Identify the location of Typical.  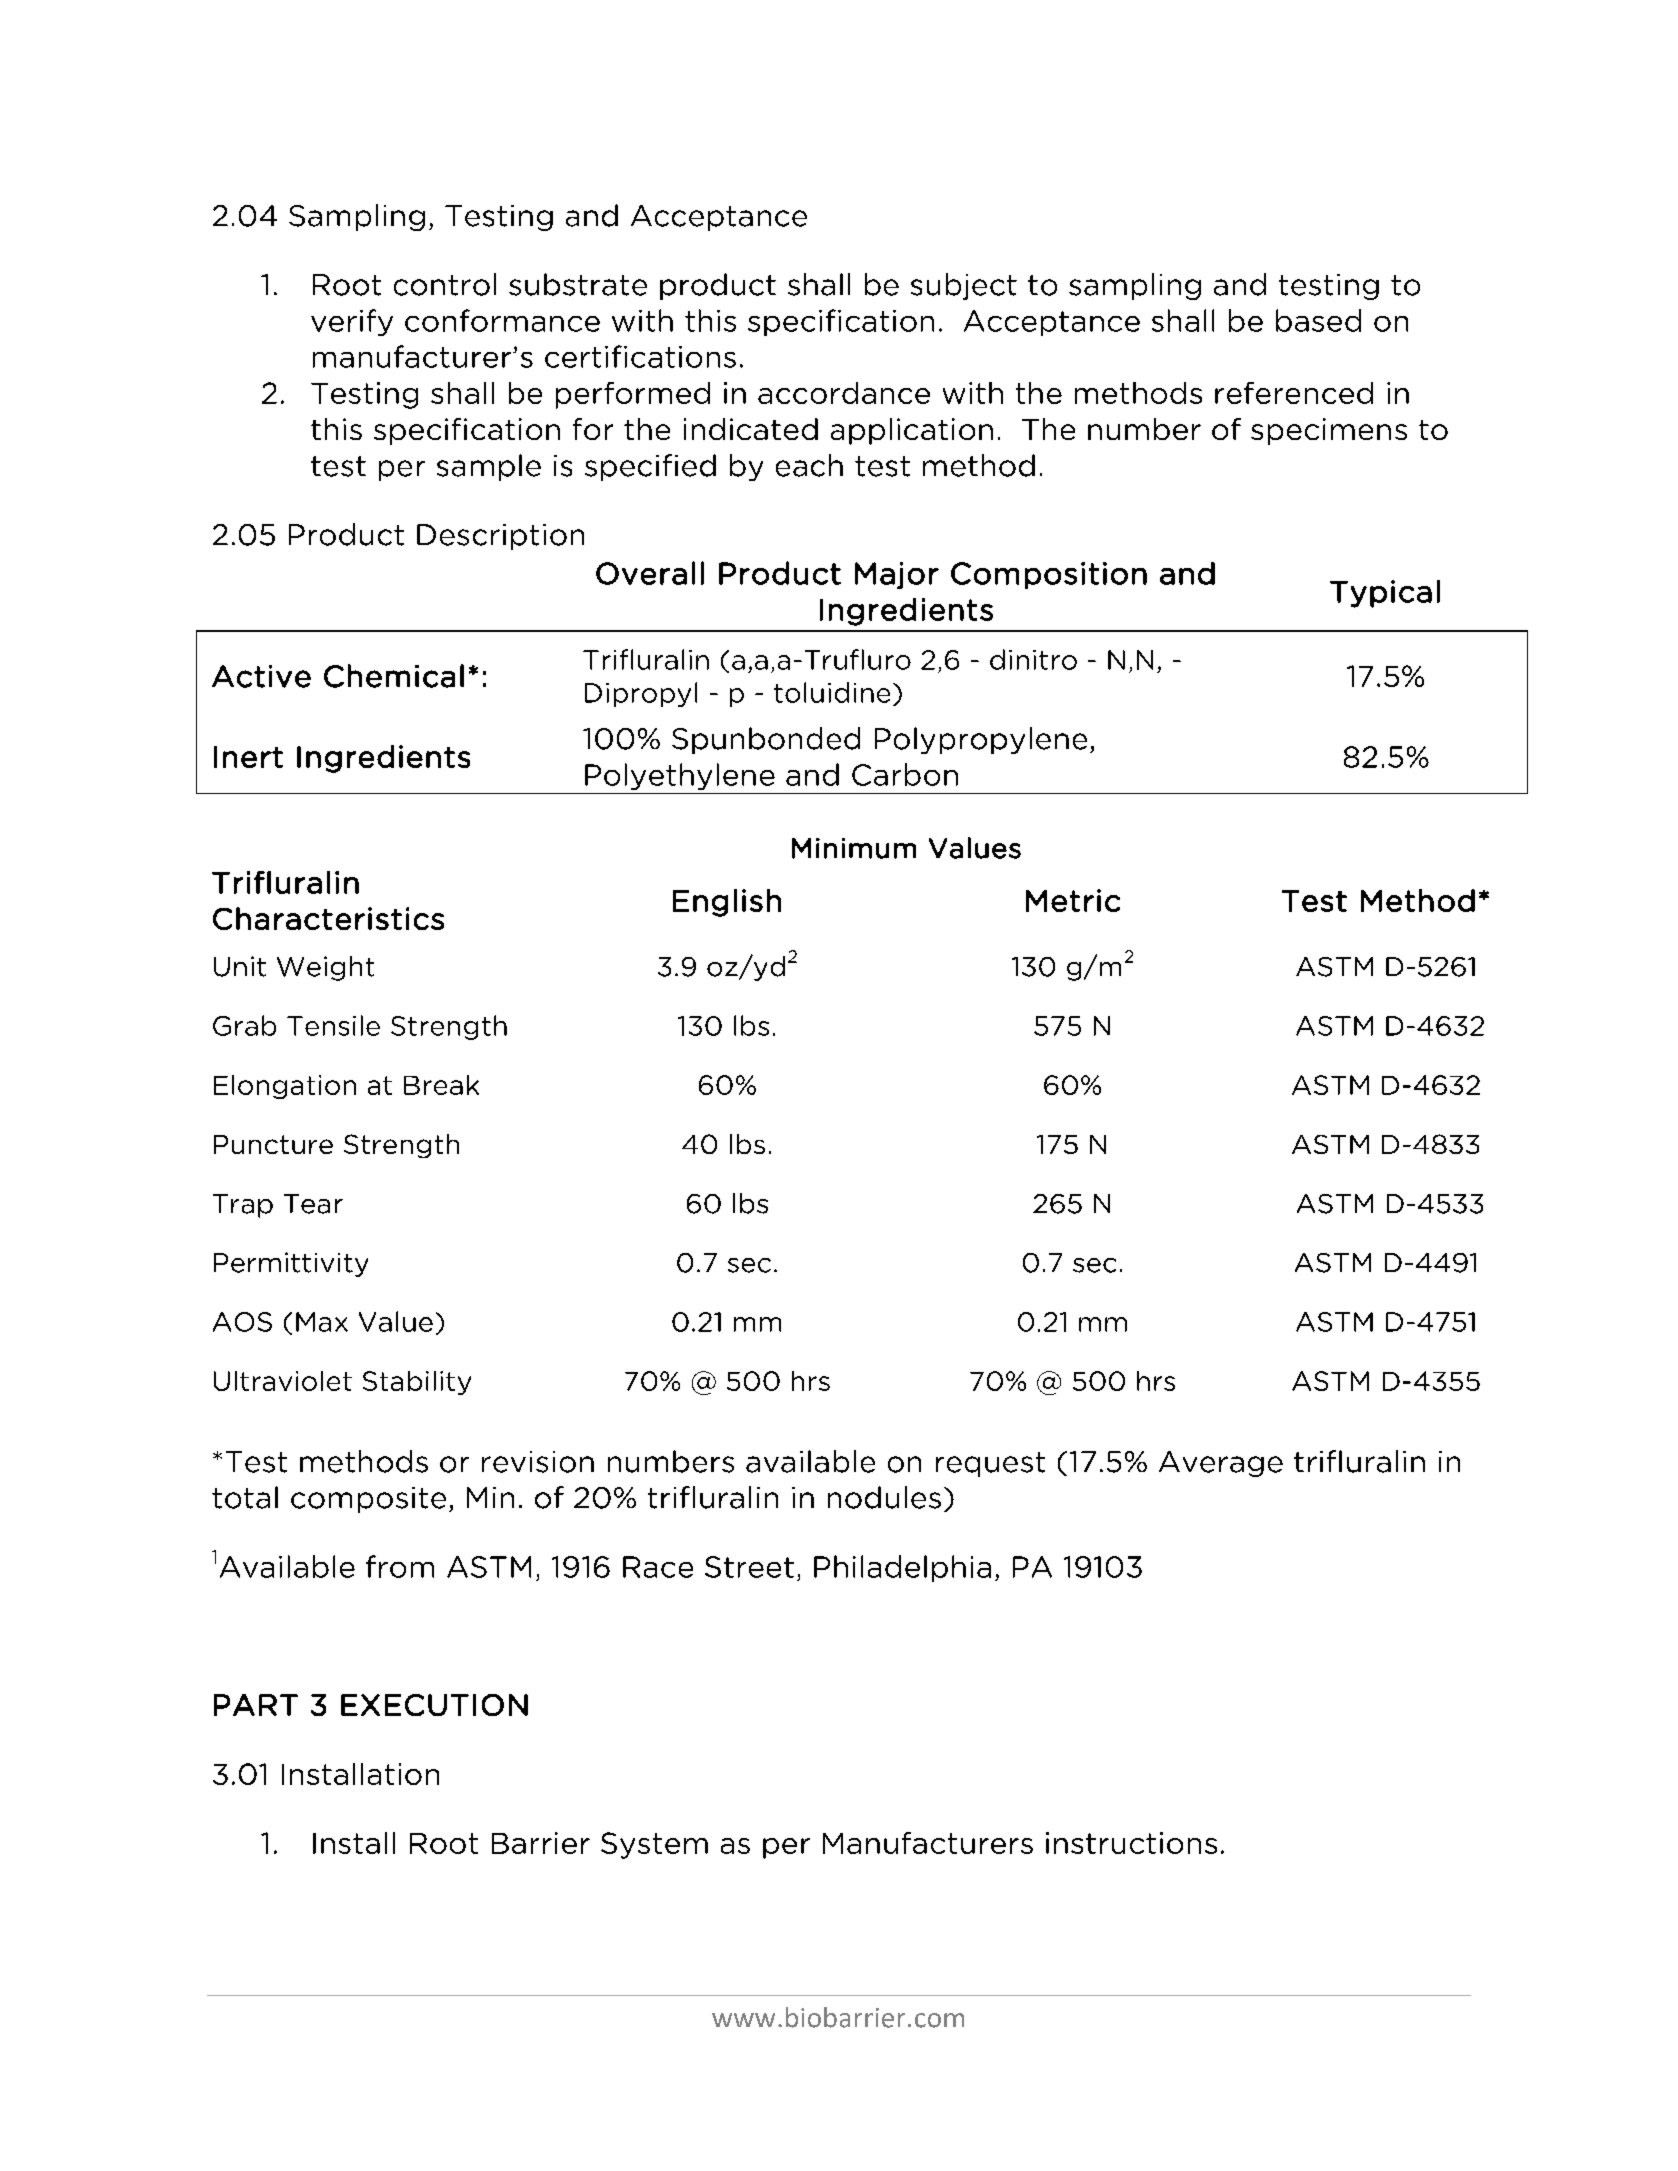
(1385, 594).
